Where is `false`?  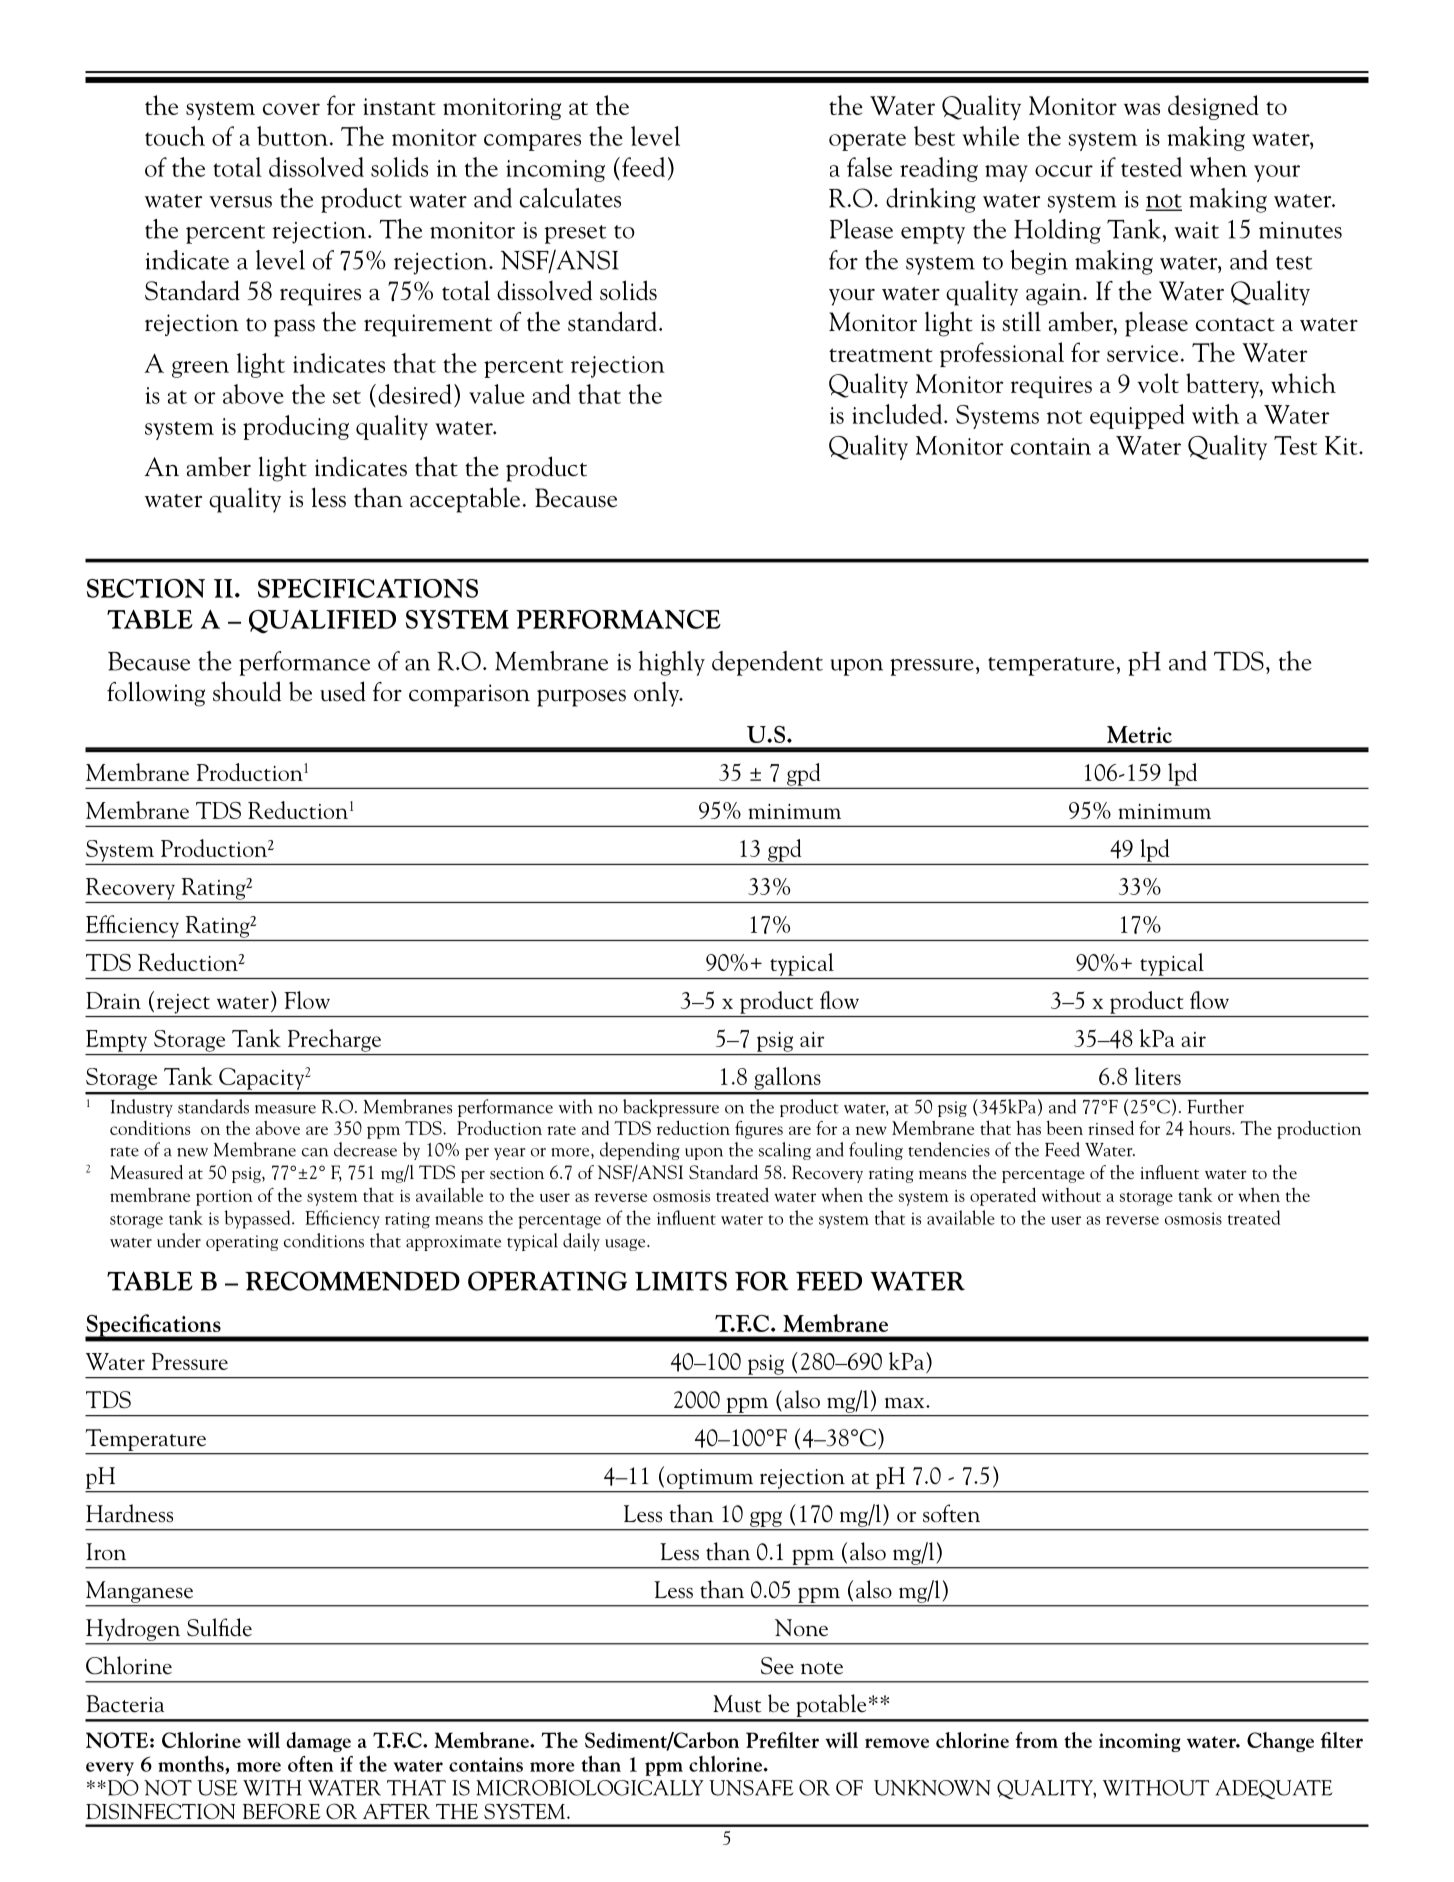
false is located at coordinates (869, 167).
